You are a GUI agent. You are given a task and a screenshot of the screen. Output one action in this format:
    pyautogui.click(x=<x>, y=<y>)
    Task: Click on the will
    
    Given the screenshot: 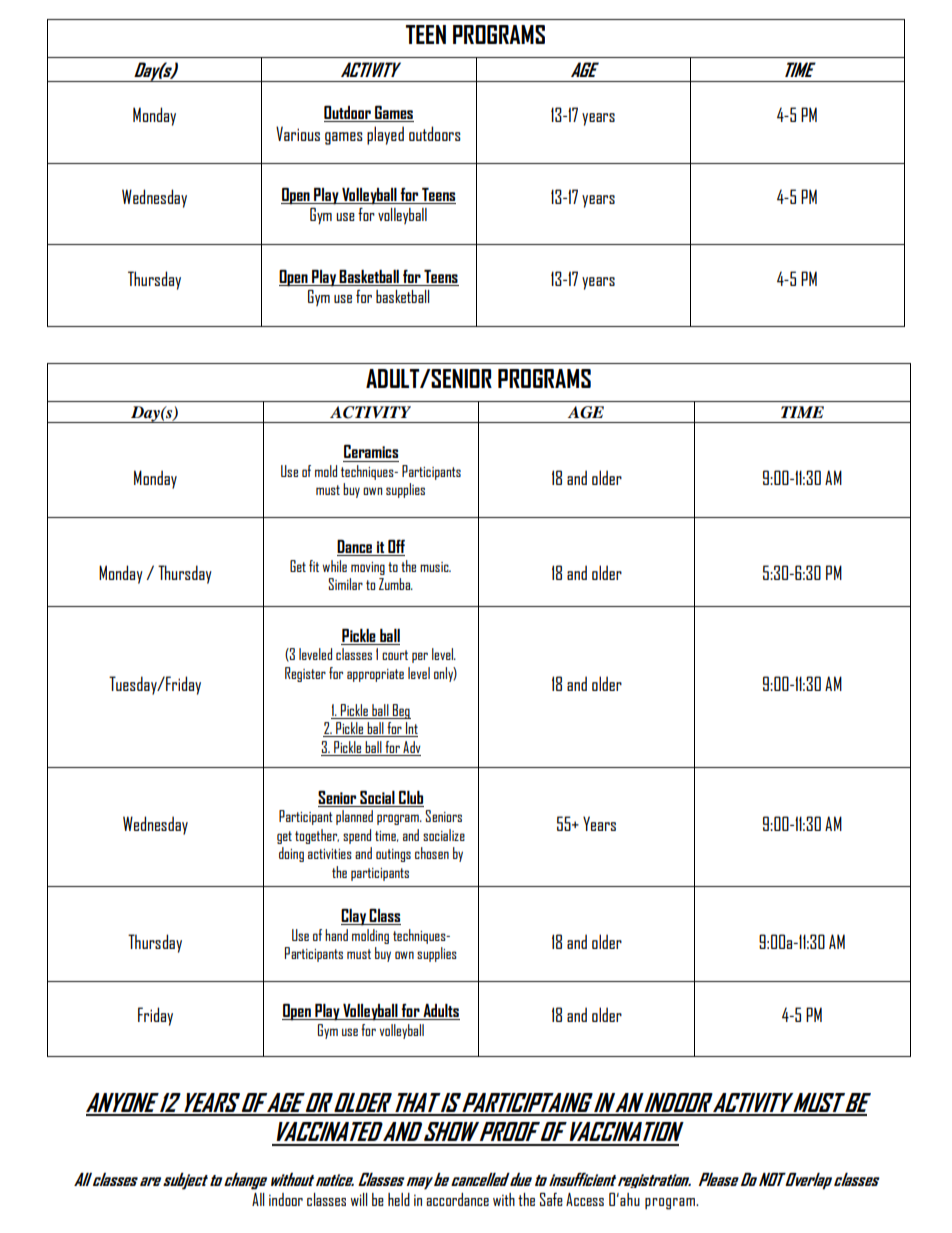 What is the action you would take?
    pyautogui.click(x=359, y=1199)
